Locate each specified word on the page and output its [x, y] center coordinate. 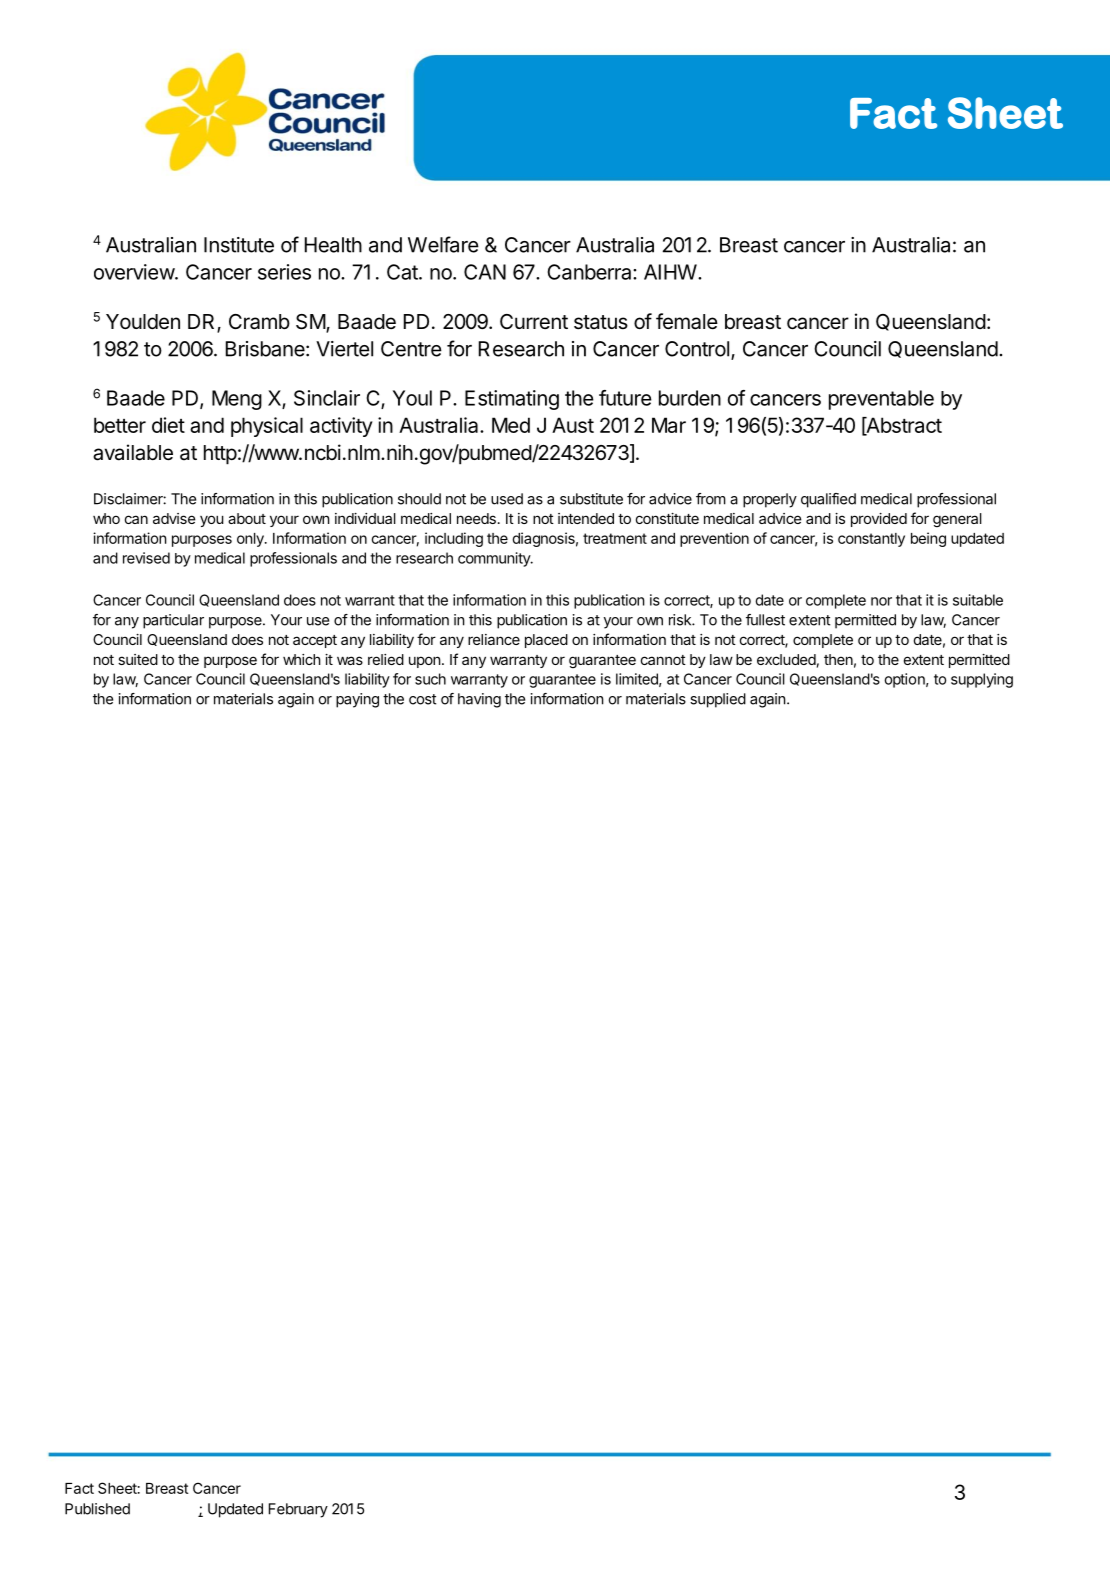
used [507, 499]
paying [357, 700]
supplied [718, 700]
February [298, 1510]
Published [97, 1509]
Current [534, 321]
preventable [881, 400]
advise [174, 518]
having [479, 700]
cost [422, 699]
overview [135, 272]
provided [879, 520]
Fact [79, 1488]
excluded [786, 659]
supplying [982, 680]
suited [138, 659]
